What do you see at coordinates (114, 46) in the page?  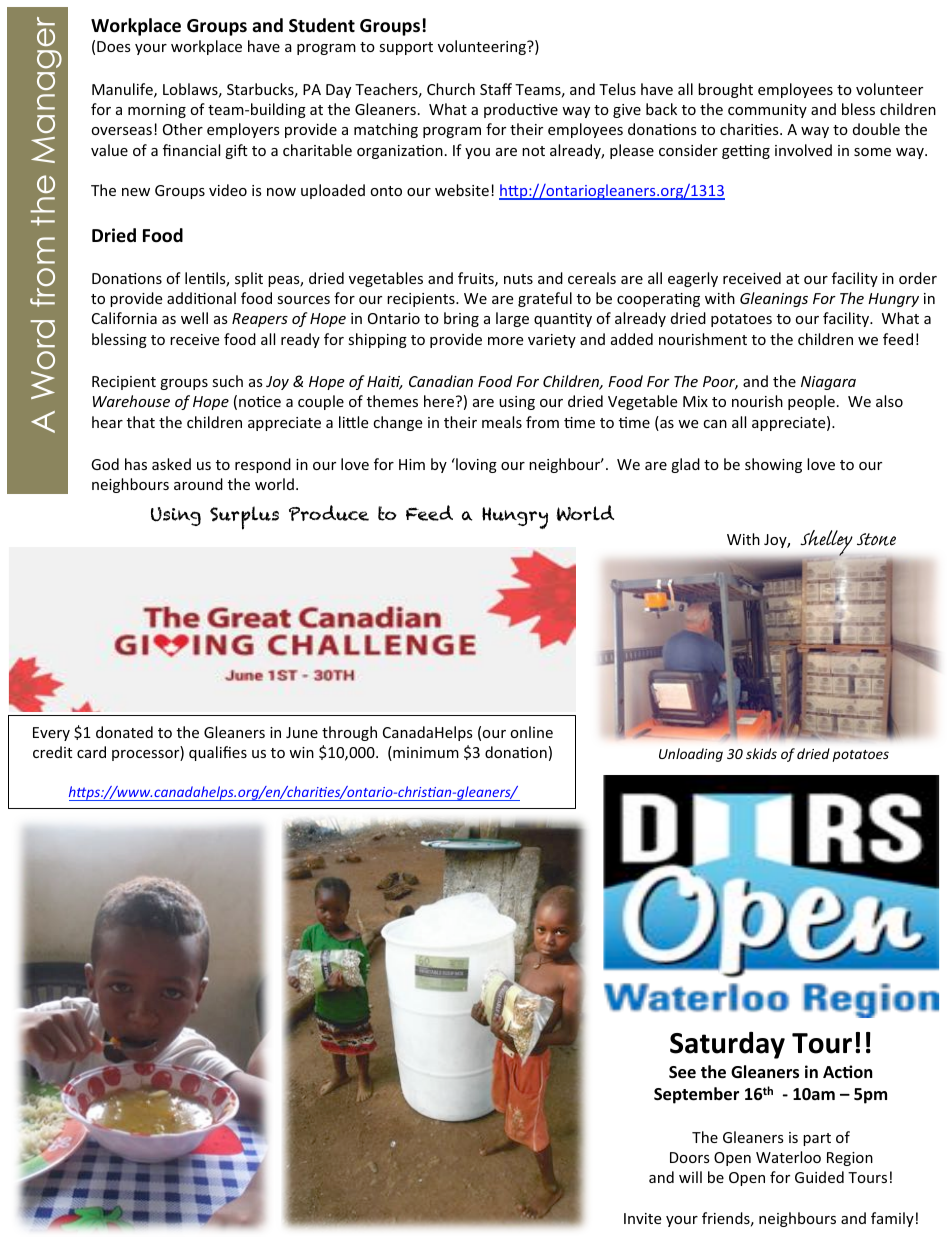 I see `Does` at bounding box center [114, 46].
